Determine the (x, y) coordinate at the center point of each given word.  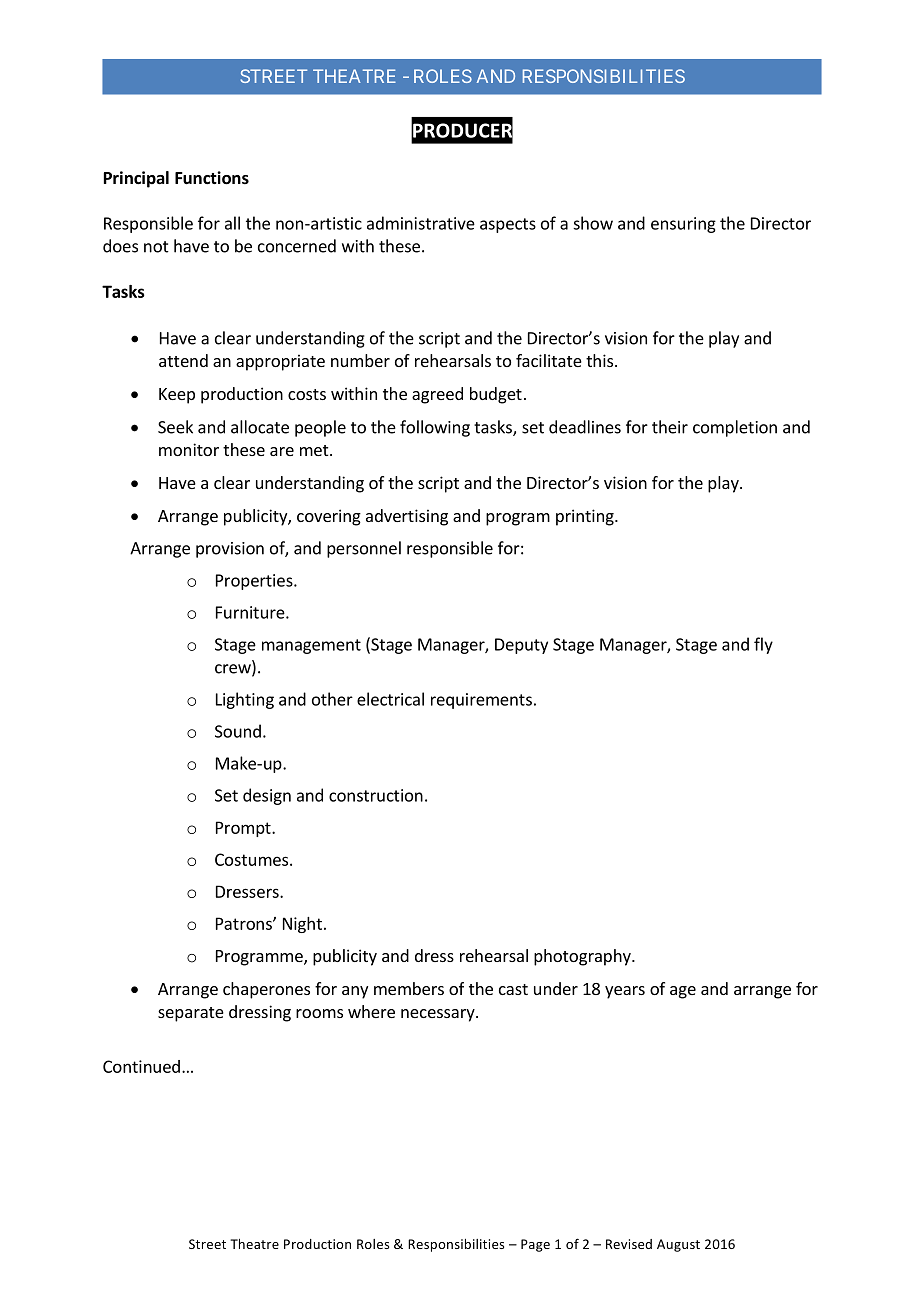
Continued (141, 1066)
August (678, 1245)
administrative (421, 223)
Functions (212, 178)
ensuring (683, 225)
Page (535, 1245)
